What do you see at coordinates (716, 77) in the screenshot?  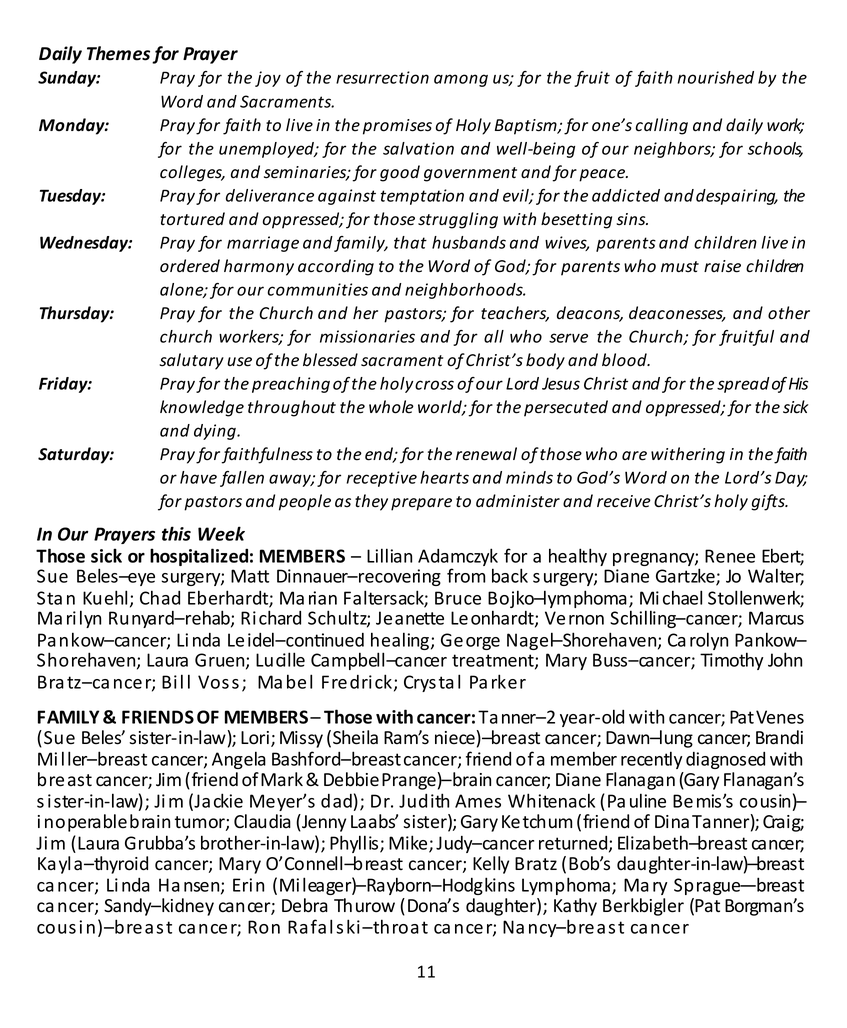 I see `nourished` at bounding box center [716, 77].
